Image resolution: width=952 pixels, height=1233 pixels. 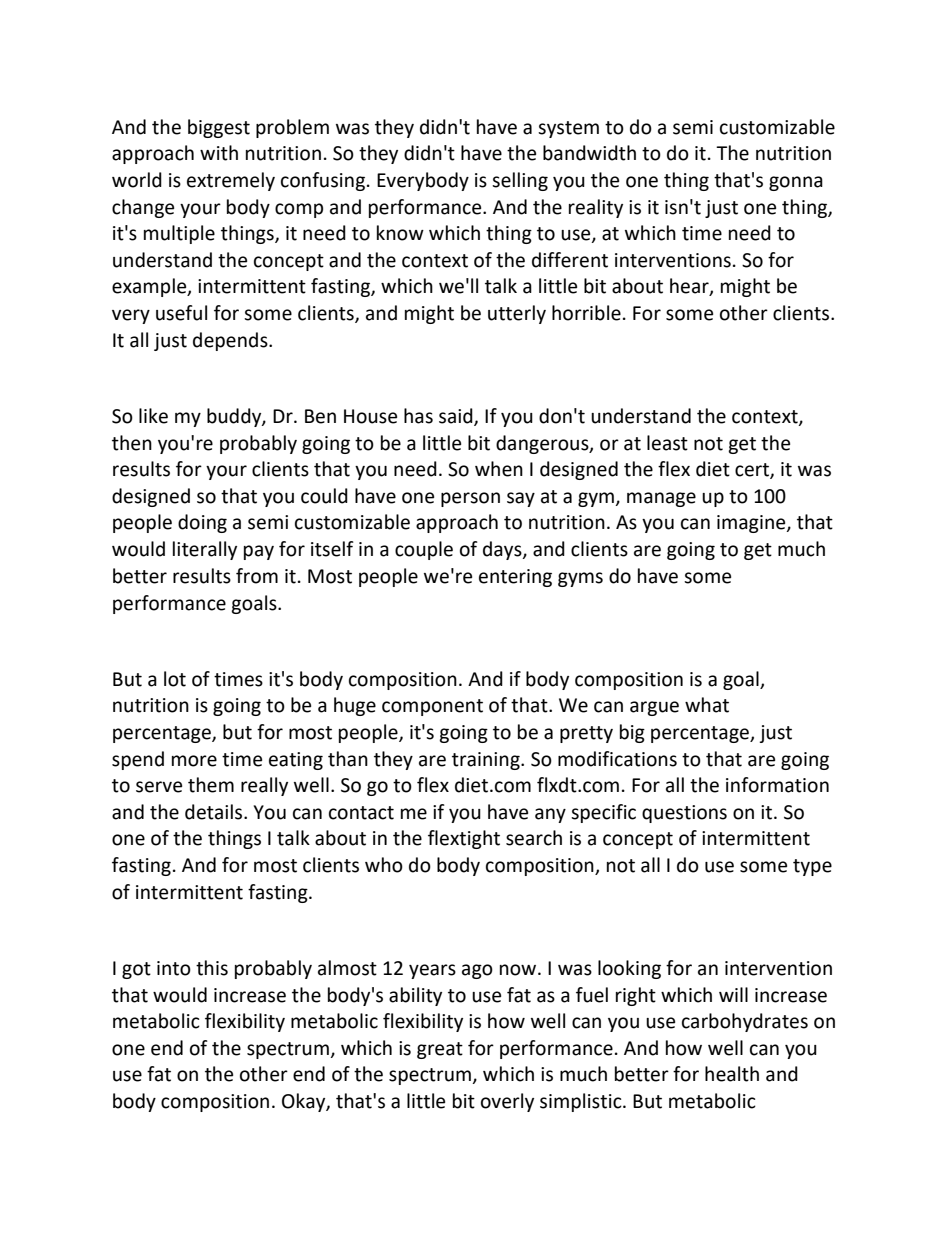 What do you see at coordinates (499, 469) in the screenshot?
I see `when` at bounding box center [499, 469].
